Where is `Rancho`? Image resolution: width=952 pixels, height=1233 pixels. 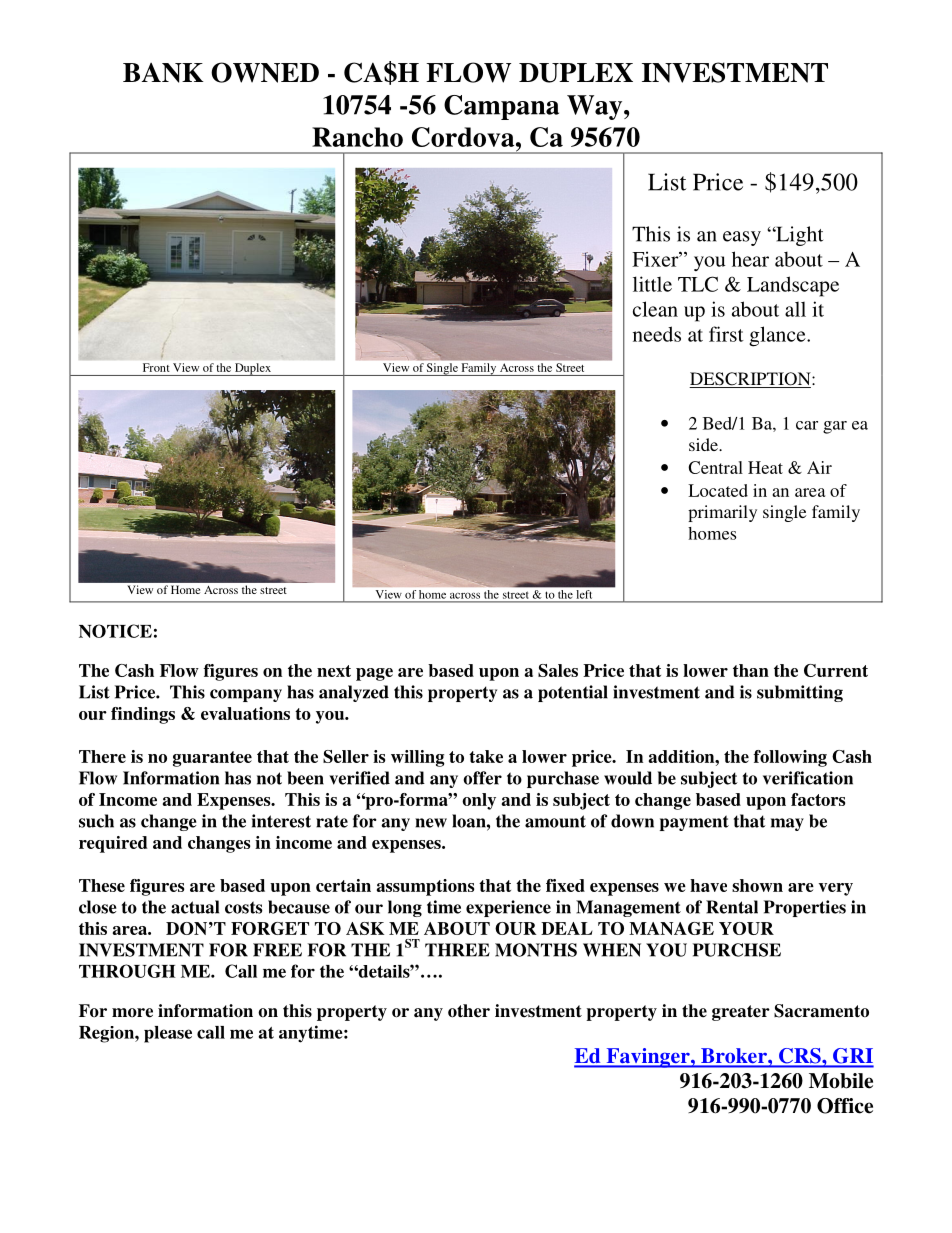
Rancho is located at coordinates (357, 137).
